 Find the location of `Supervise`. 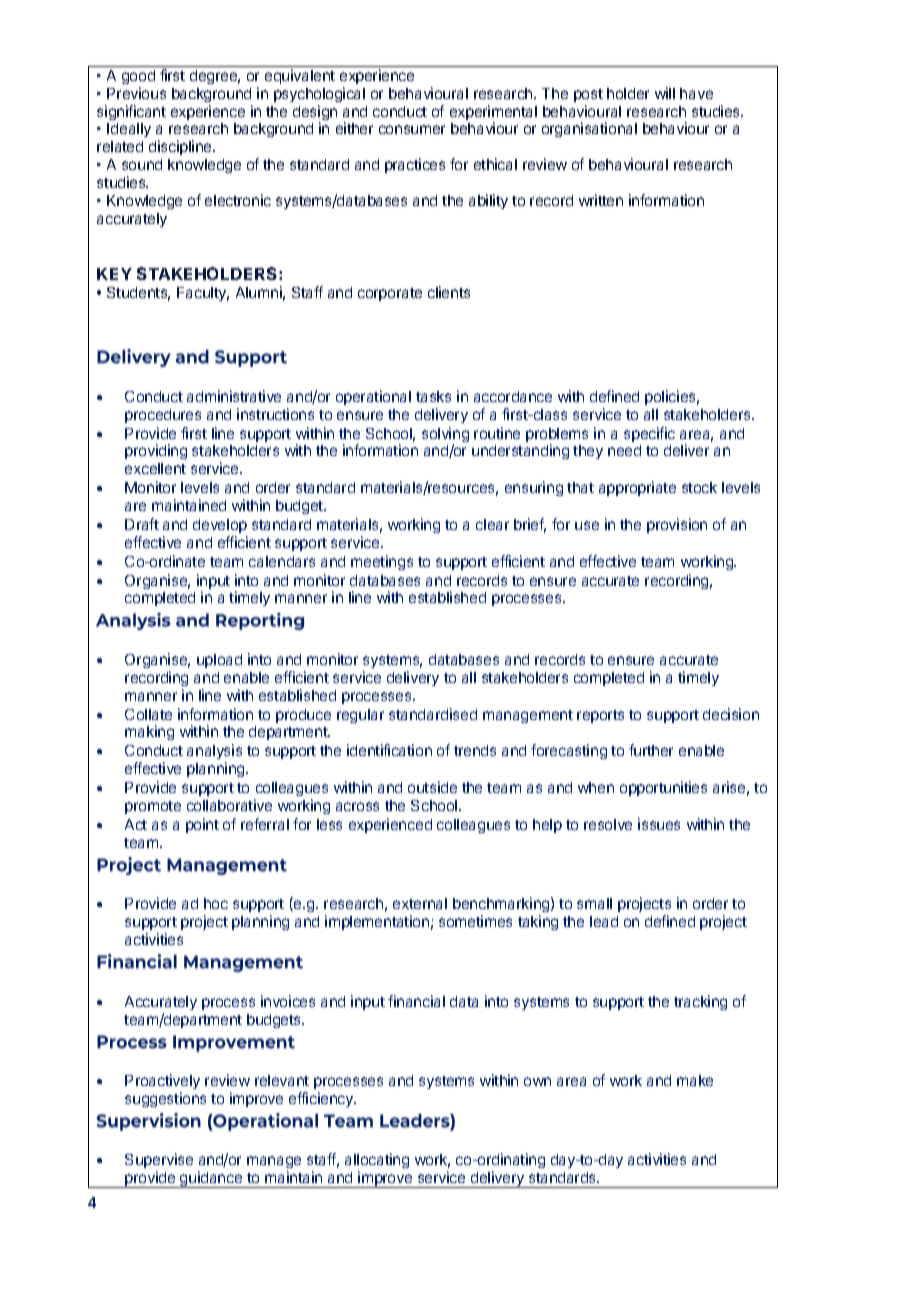

Supervise is located at coordinates (159, 1162).
